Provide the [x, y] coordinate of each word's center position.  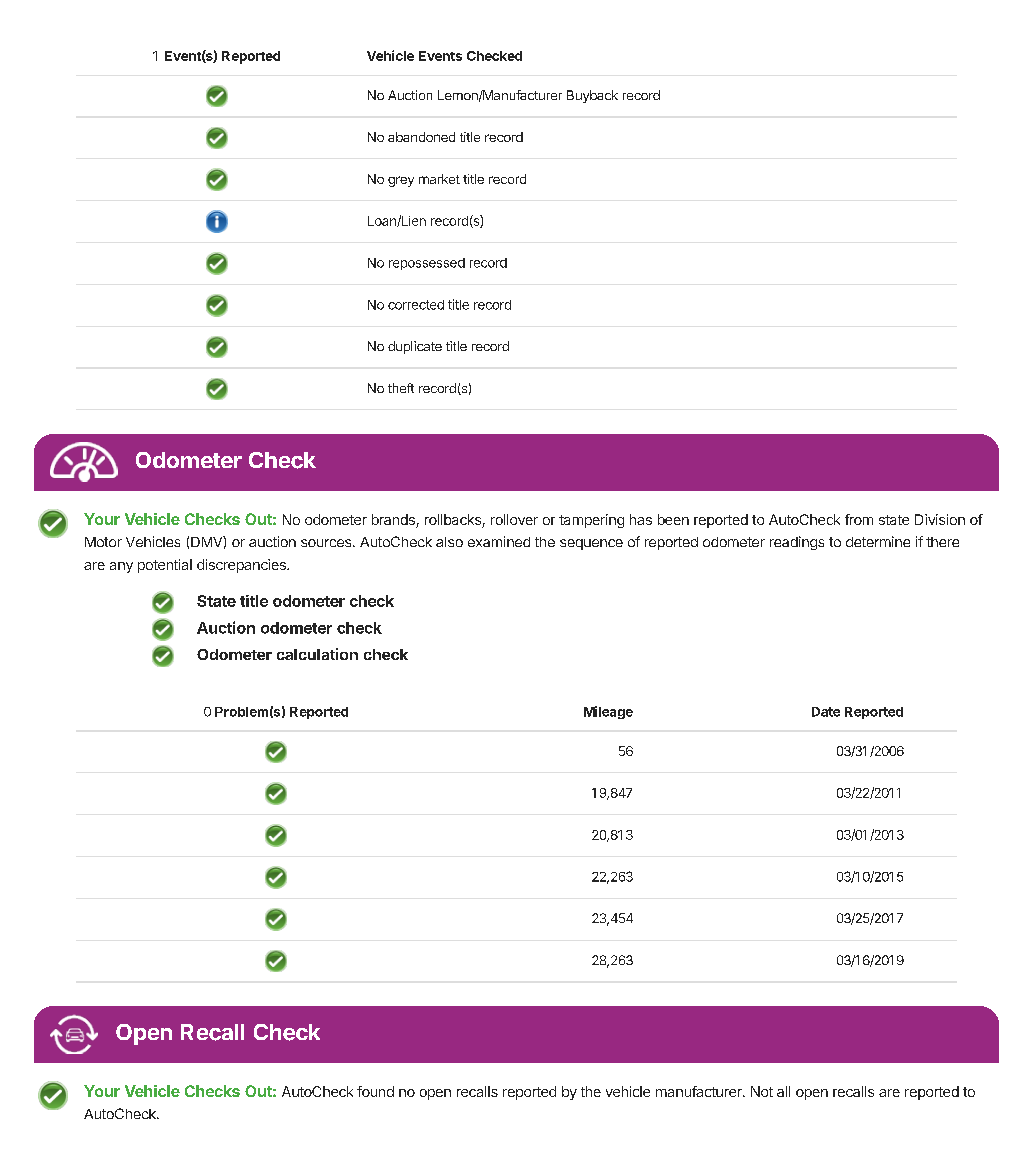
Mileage [608, 712]
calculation [317, 654]
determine [878, 541]
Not [762, 1091]
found [375, 1091]
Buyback [592, 96]
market [439, 179]
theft [401, 388]
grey [401, 181]
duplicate [415, 347]
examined [499, 541]
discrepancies [242, 566]
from [859, 519]
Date [826, 712]
